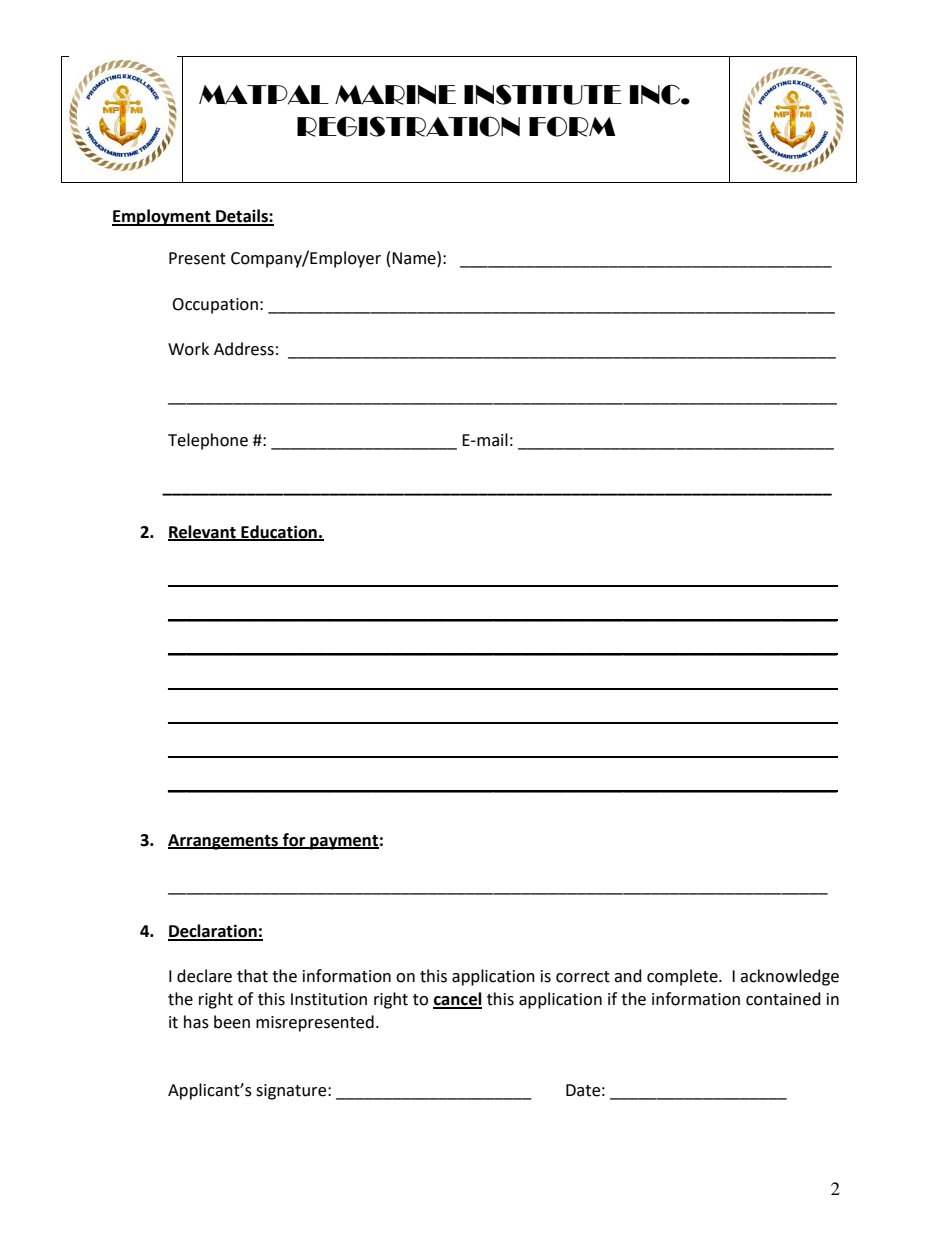 The width and height of the page is (952, 1233). Describe the element at coordinates (343, 842) in the page. I see `payment` at that location.
